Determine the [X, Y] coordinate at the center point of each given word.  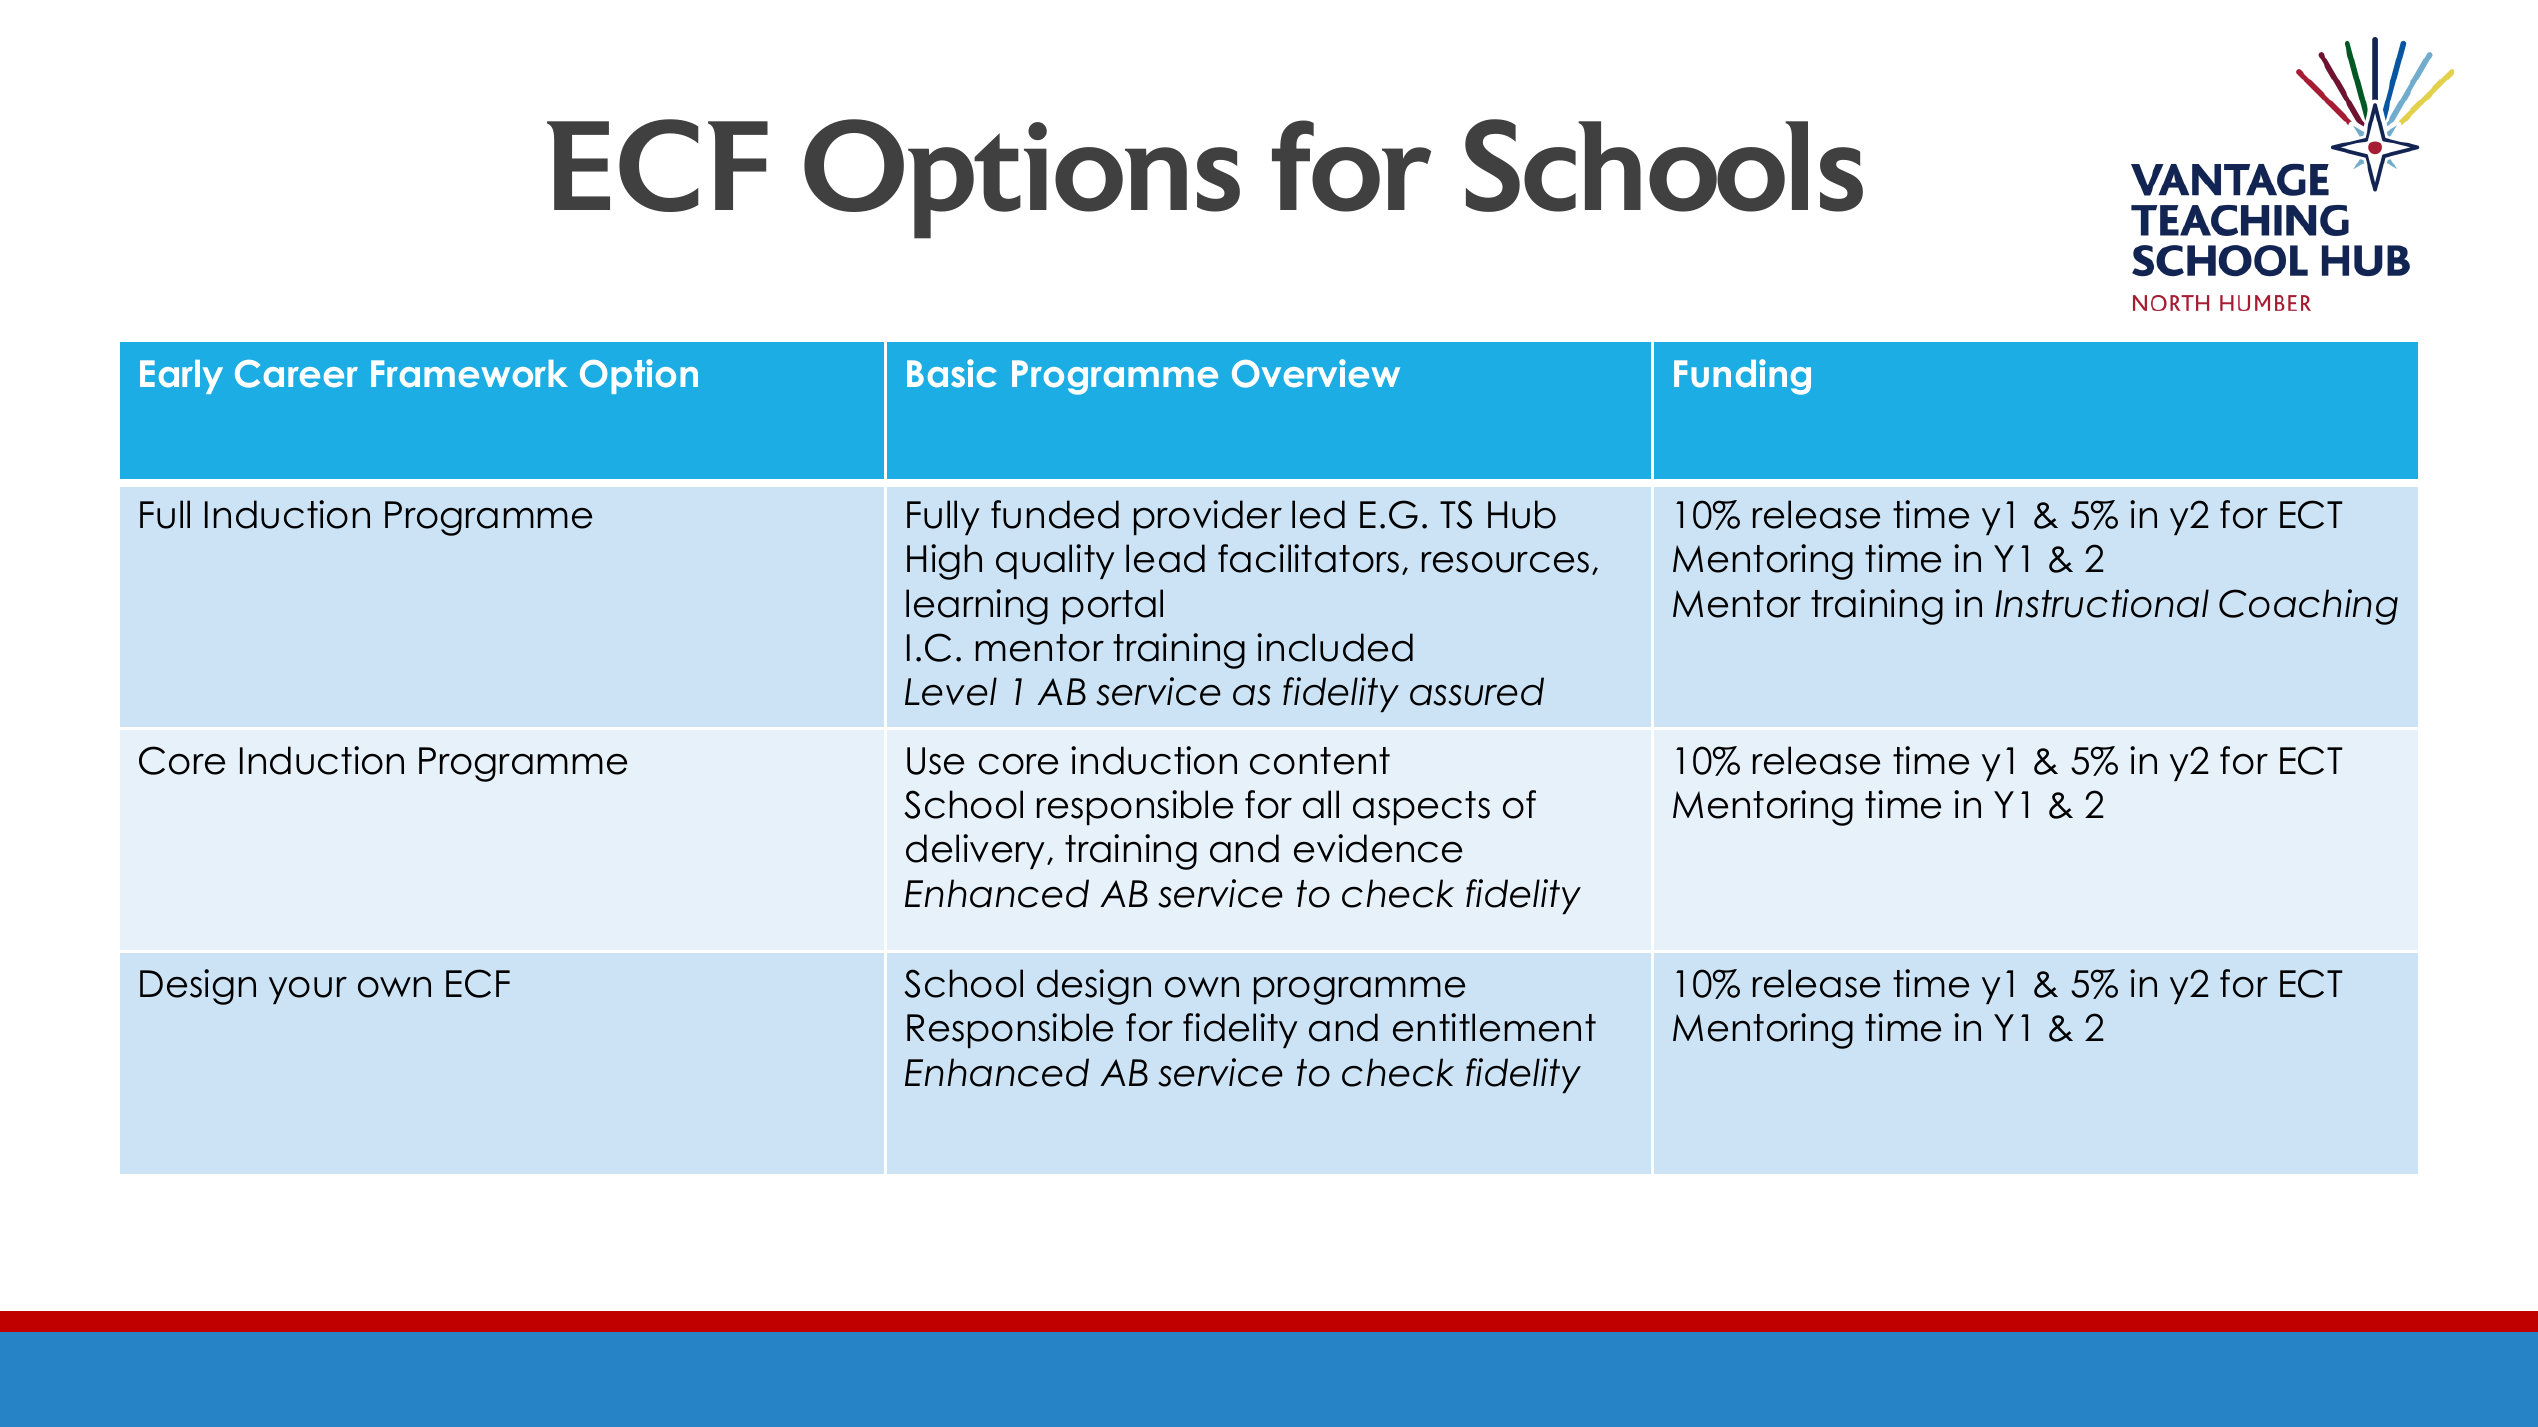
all [1321, 804]
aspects [1421, 808]
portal [1113, 606]
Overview [1316, 373]
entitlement [1494, 1027]
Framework [469, 374]
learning [977, 607]
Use [935, 761]
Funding [1742, 377]
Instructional [2102, 603]
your [308, 990]
